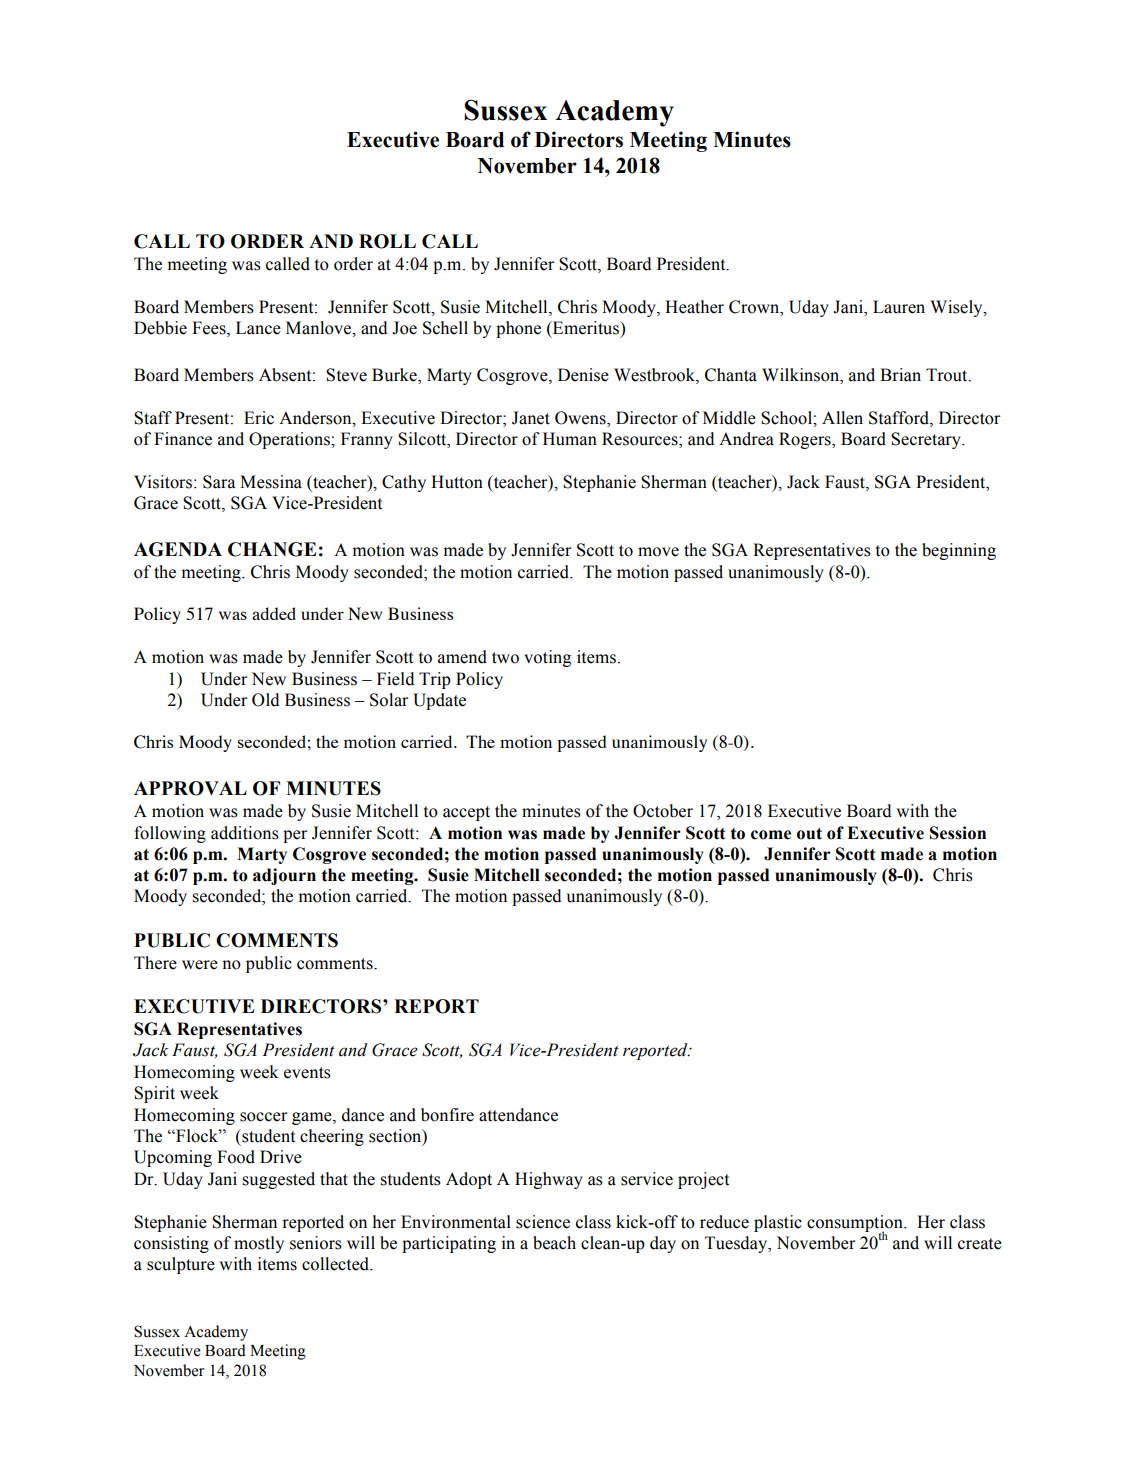  Describe the element at coordinates (899, 307) in the screenshot. I see `Lauren` at that location.
